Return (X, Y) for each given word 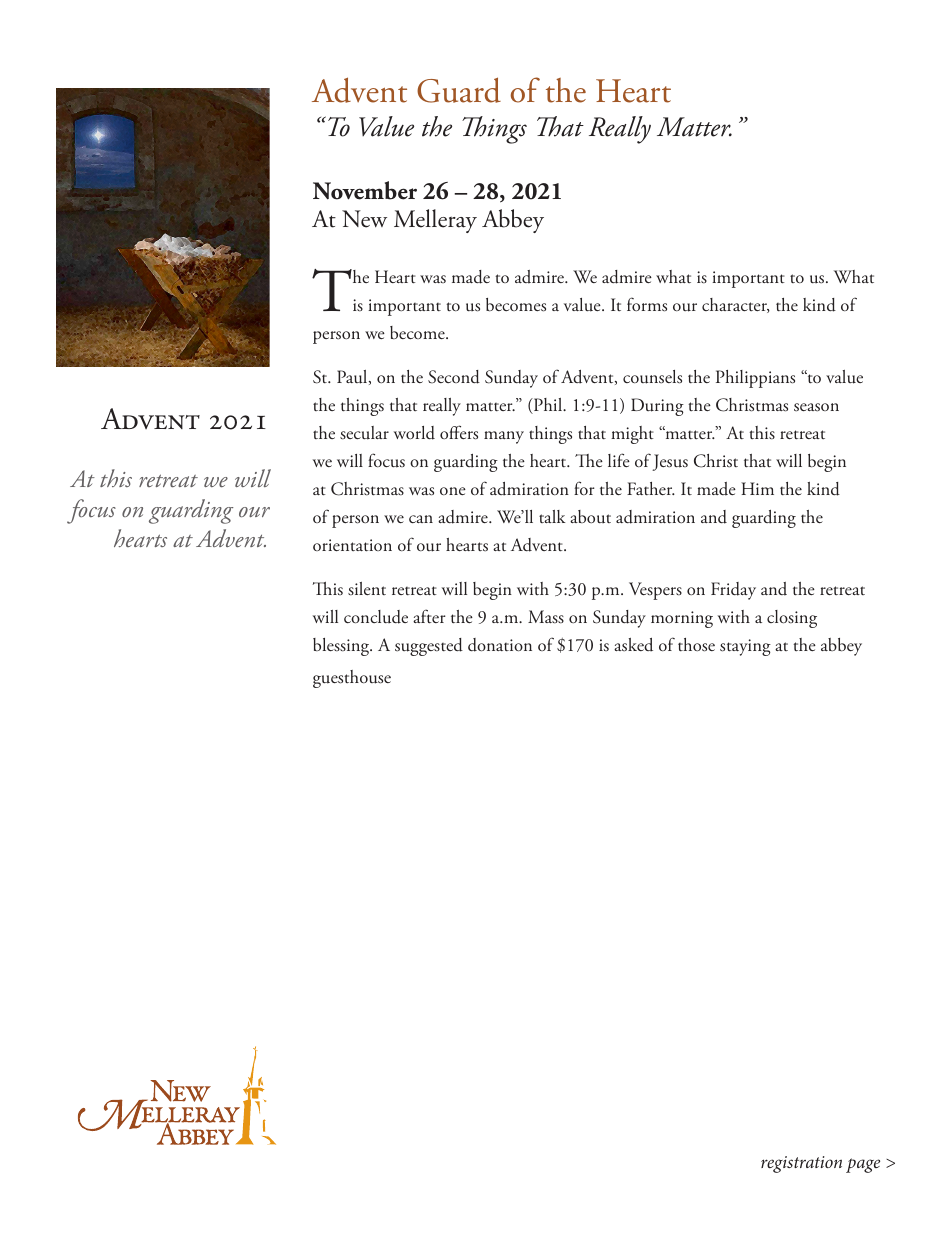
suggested (429, 647)
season (816, 407)
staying (745, 647)
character (736, 305)
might (632, 435)
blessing (342, 647)
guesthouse (352, 679)
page (863, 1165)
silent (367, 589)
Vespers (655, 591)
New (364, 219)
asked (633, 645)
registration (801, 1164)
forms (647, 304)
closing (792, 619)
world (414, 433)
